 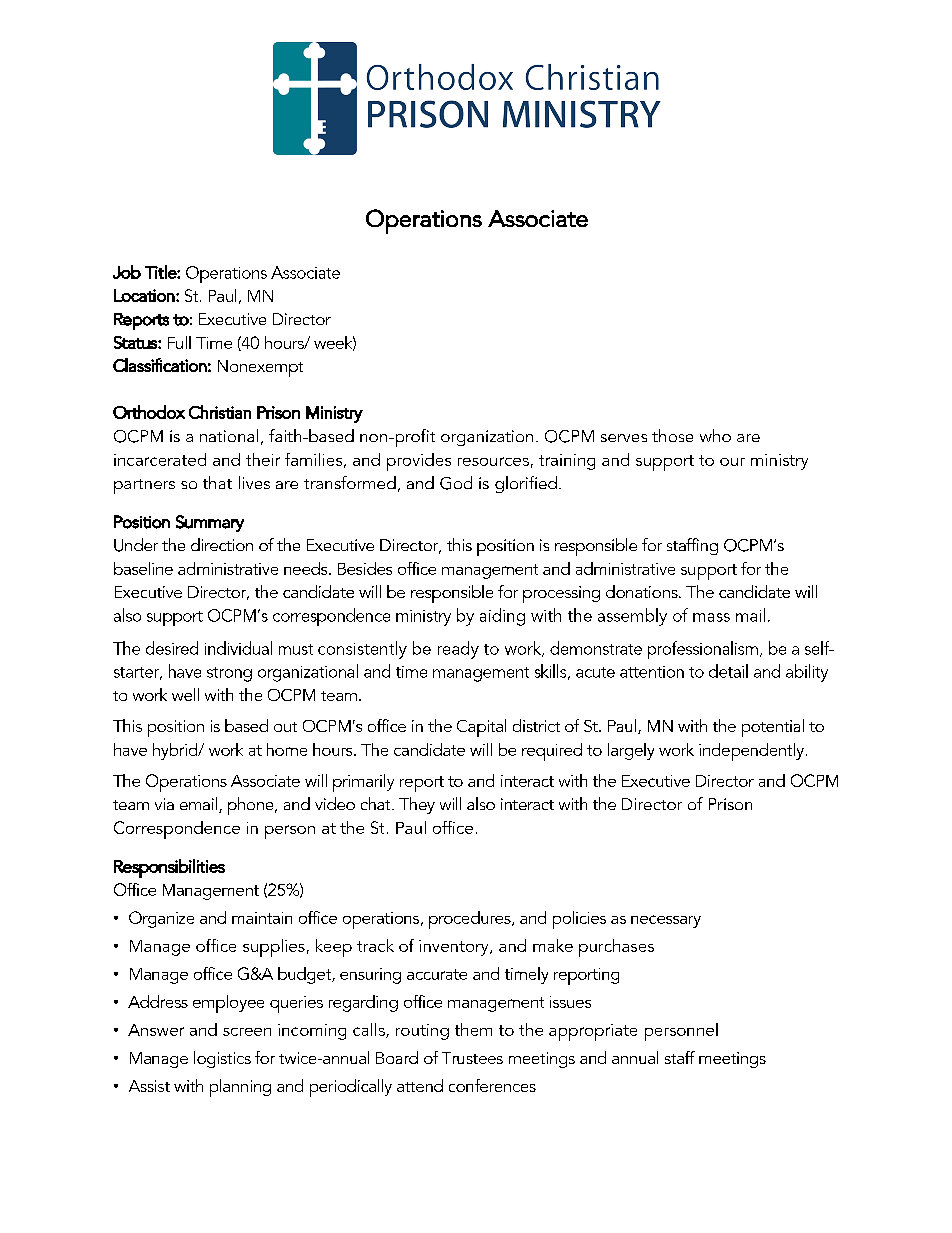 I want to click on that, so click(x=217, y=482).
